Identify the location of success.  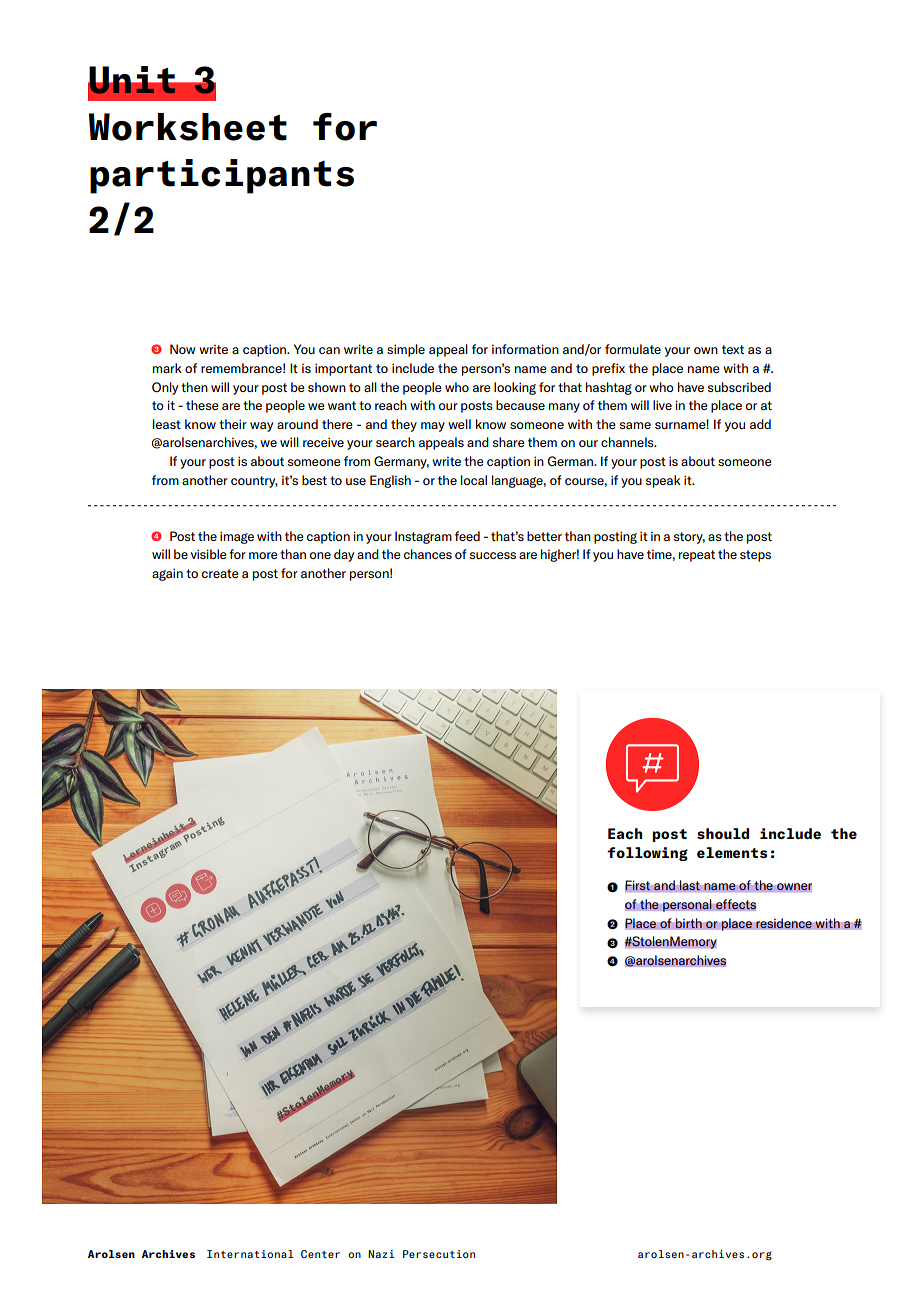
(493, 555).
